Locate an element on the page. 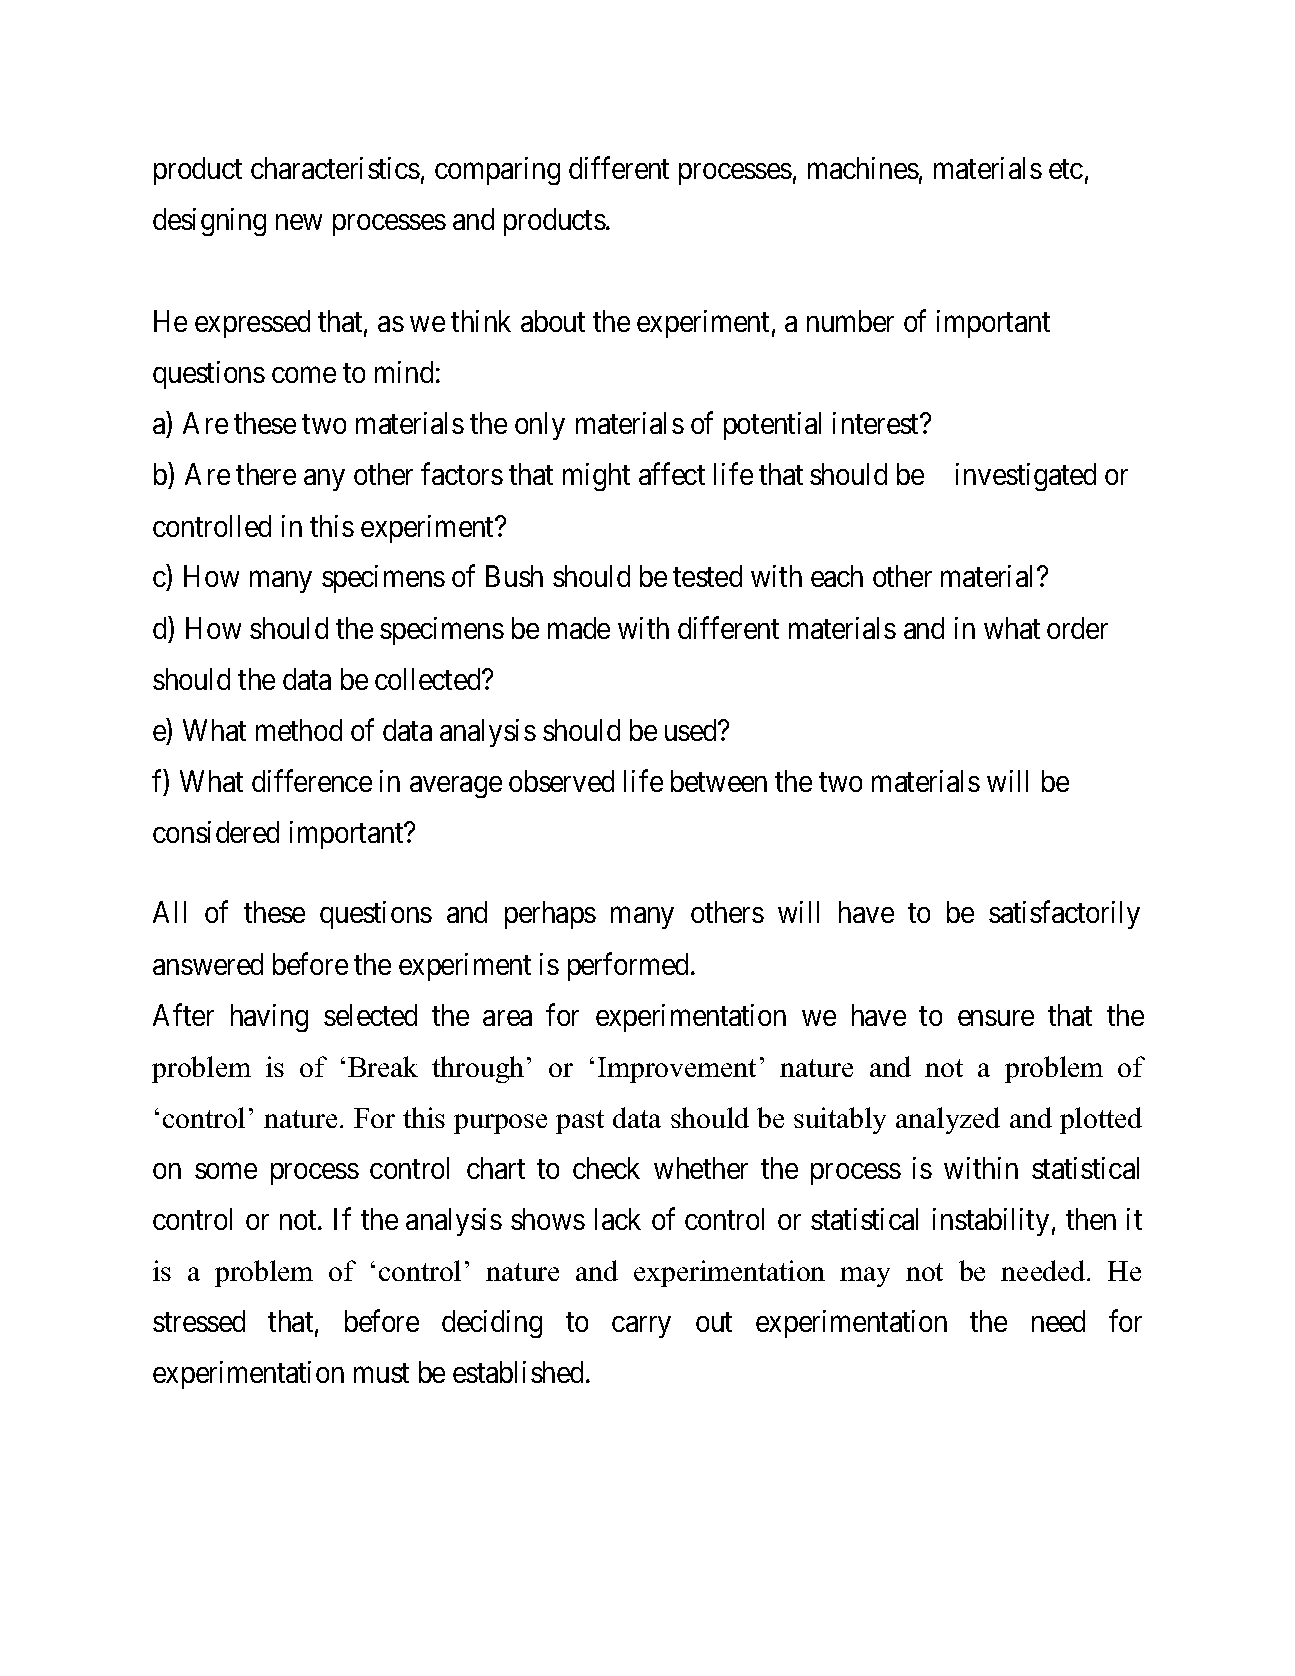 The image size is (1295, 1676). analyzed is located at coordinates (948, 1120).
